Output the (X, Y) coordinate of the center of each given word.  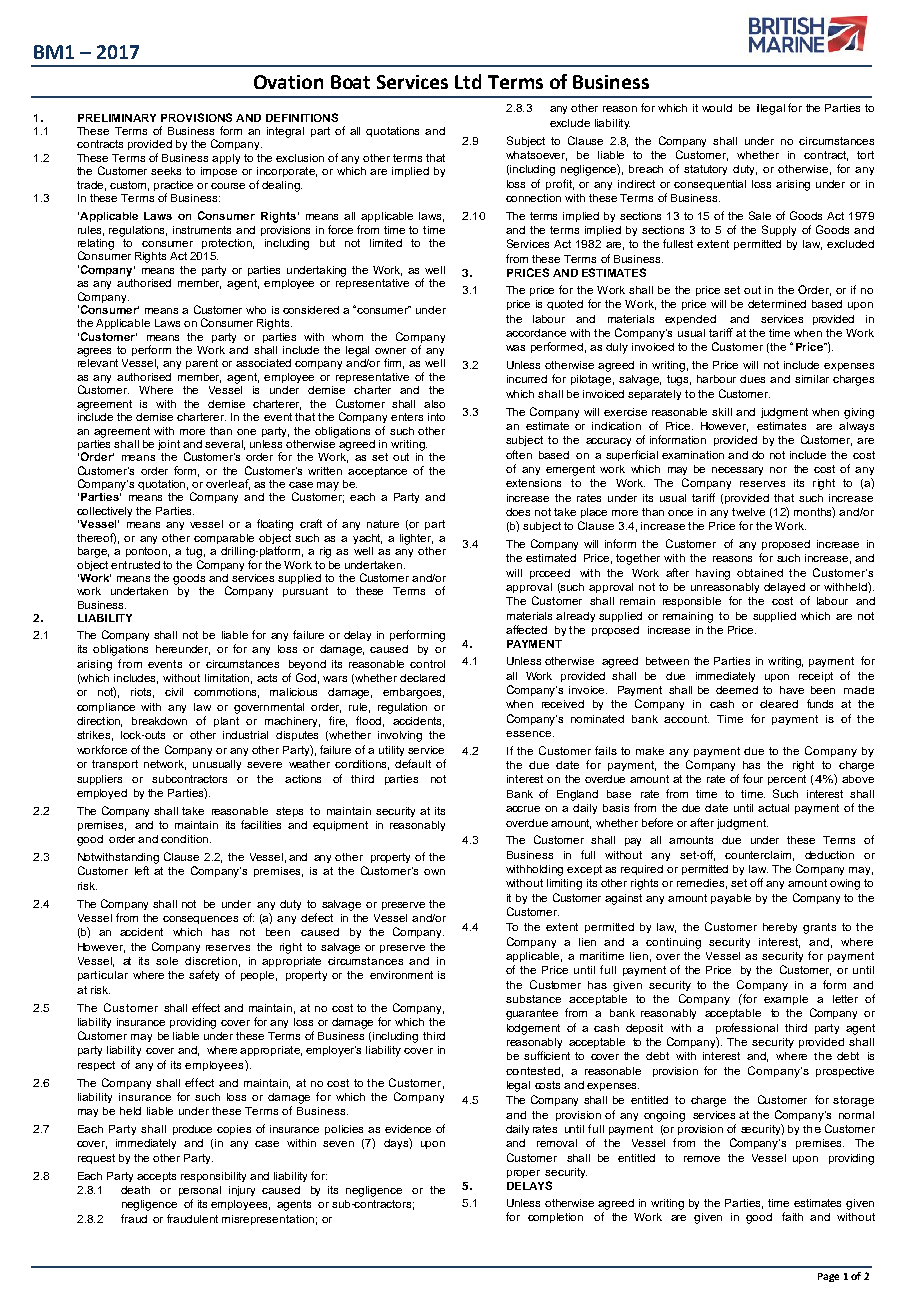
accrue (523, 809)
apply (226, 159)
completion (555, 1218)
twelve (748, 512)
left (142, 870)
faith (792, 1216)
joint (169, 445)
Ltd (468, 81)
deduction (829, 855)
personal (200, 1191)
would (717, 108)
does (518, 512)
